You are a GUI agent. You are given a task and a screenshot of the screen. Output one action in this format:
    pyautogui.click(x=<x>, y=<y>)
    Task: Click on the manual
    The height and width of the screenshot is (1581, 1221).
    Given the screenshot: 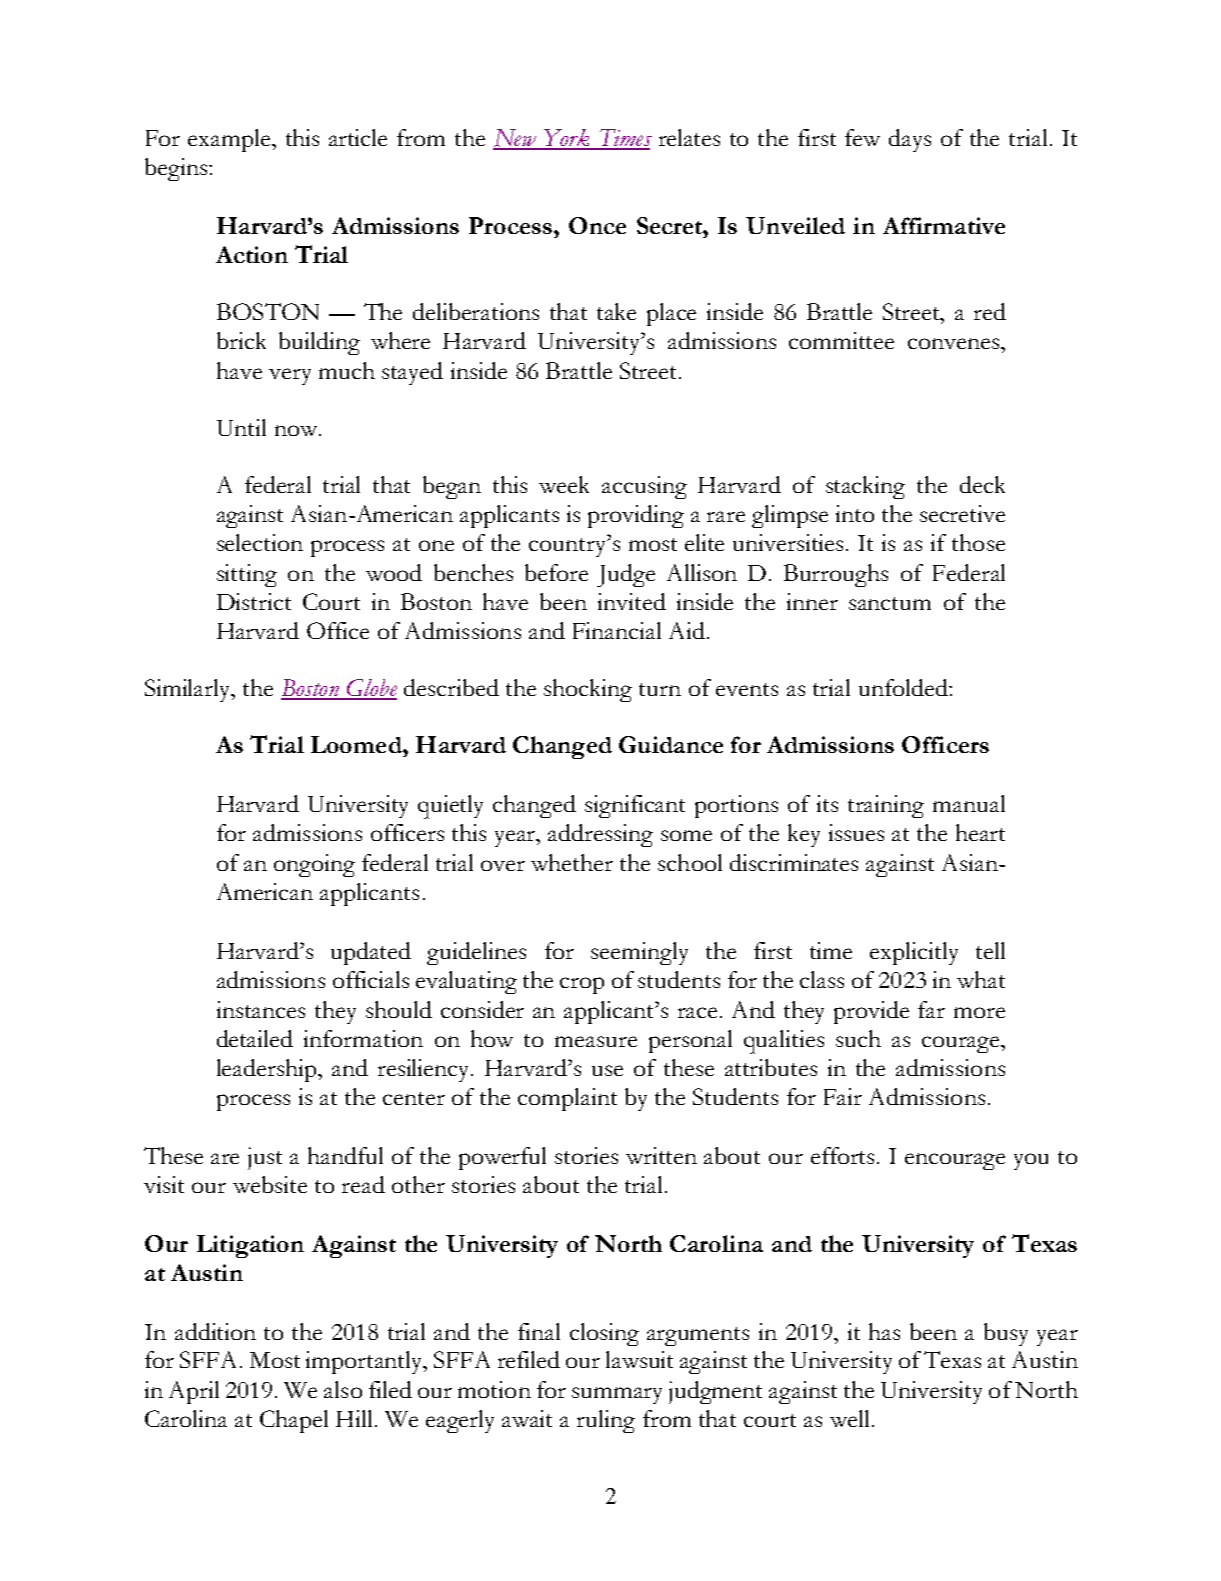 What is the action you would take?
    pyautogui.click(x=969, y=803)
